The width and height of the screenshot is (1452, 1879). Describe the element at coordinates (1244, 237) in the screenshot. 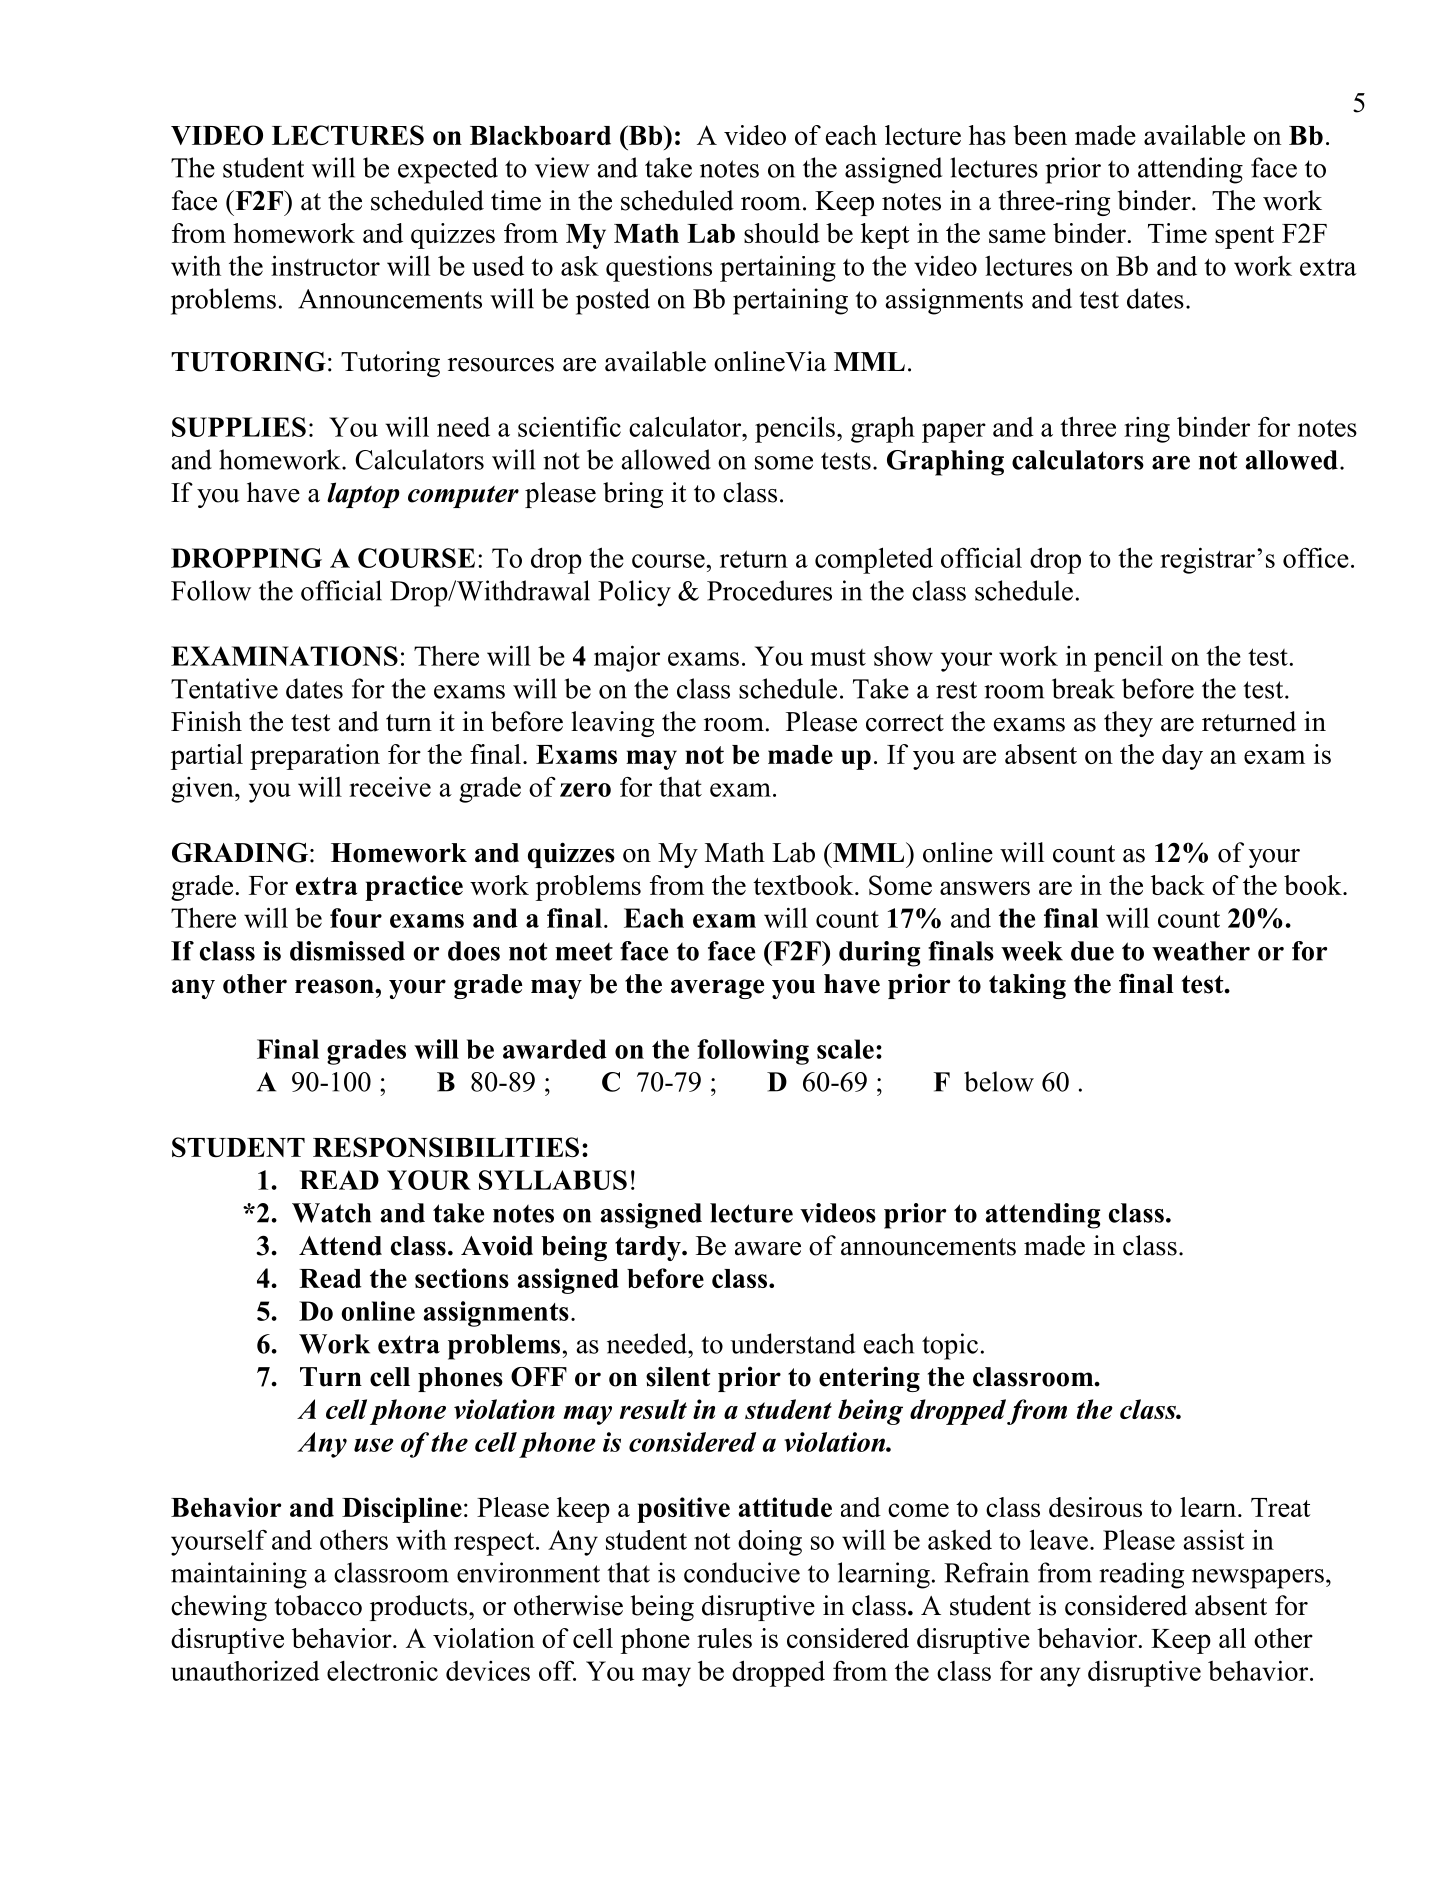

I see `spent` at that location.
